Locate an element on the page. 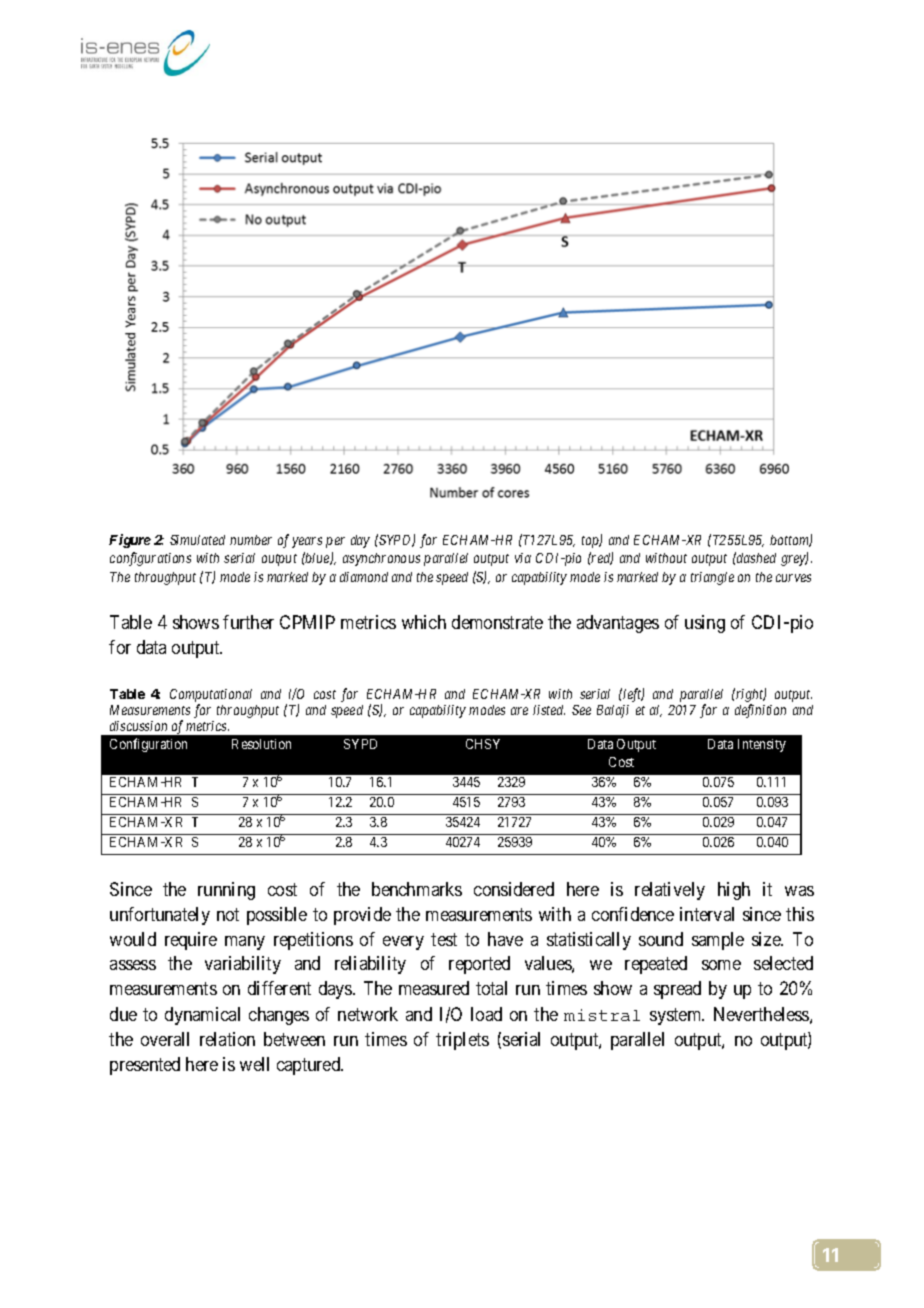  interval is located at coordinates (707, 914).
